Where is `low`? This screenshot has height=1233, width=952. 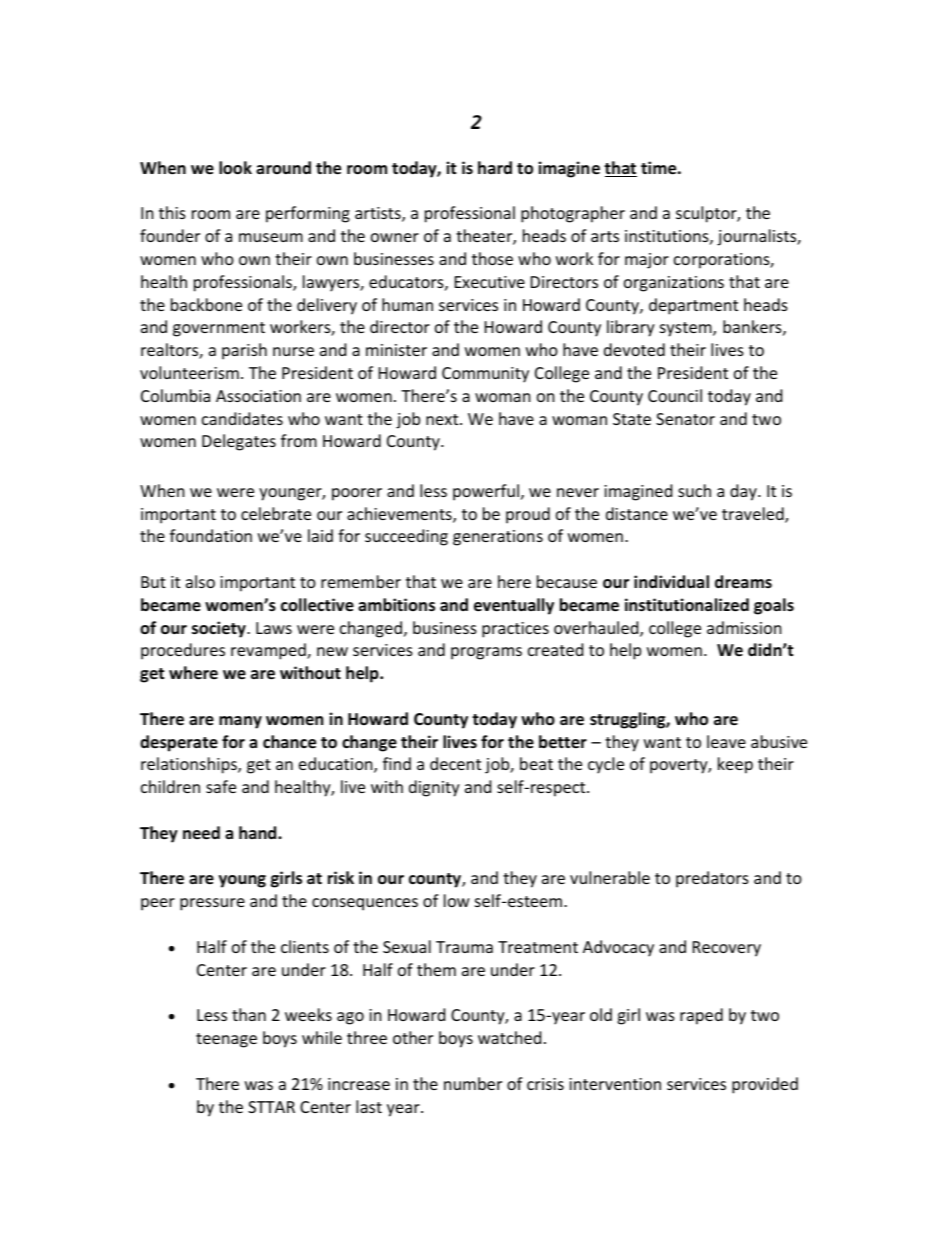 low is located at coordinates (457, 900).
